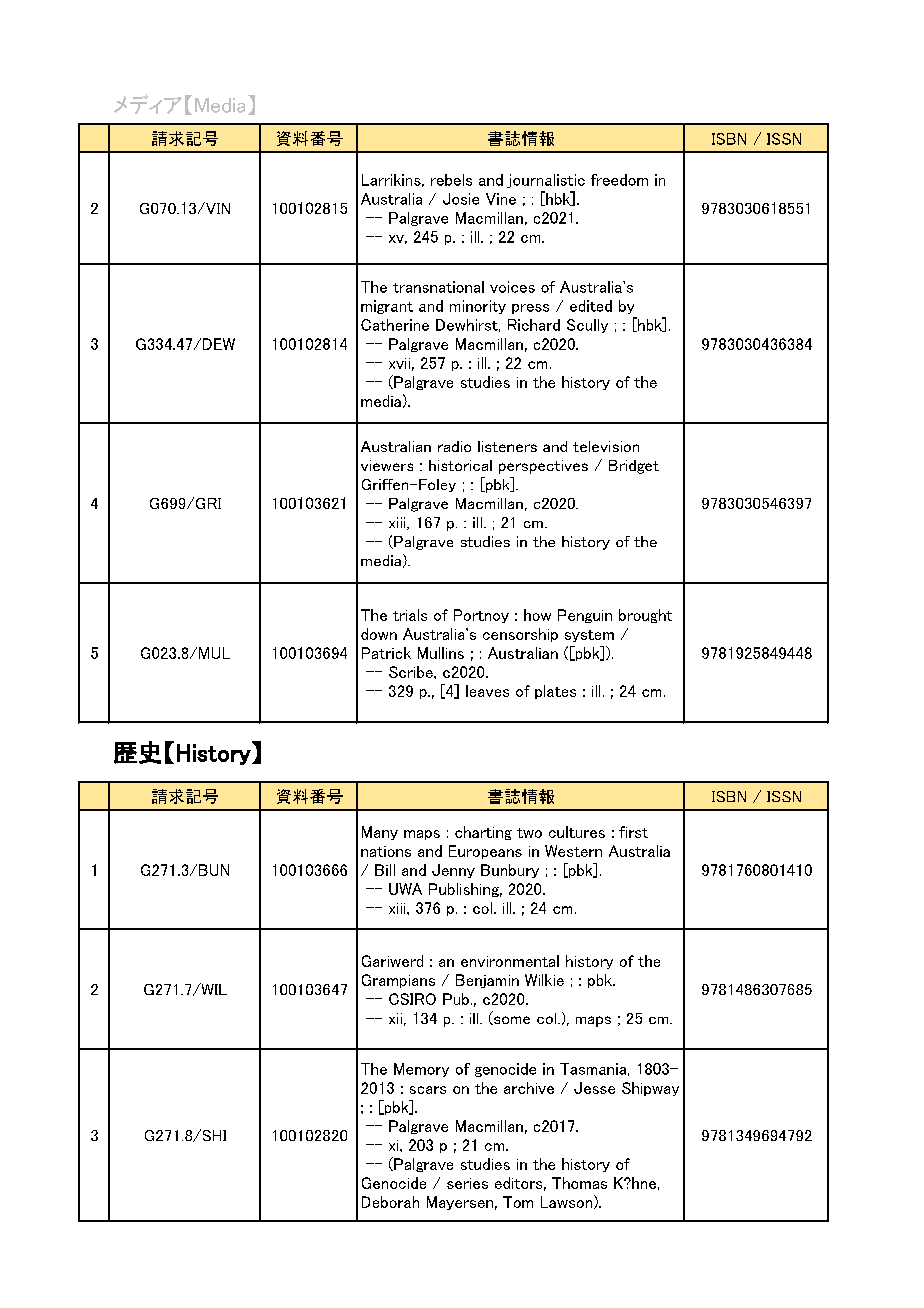 The width and height of the screenshot is (924, 1308). What do you see at coordinates (387, 465) in the screenshot?
I see `viewers` at bounding box center [387, 465].
